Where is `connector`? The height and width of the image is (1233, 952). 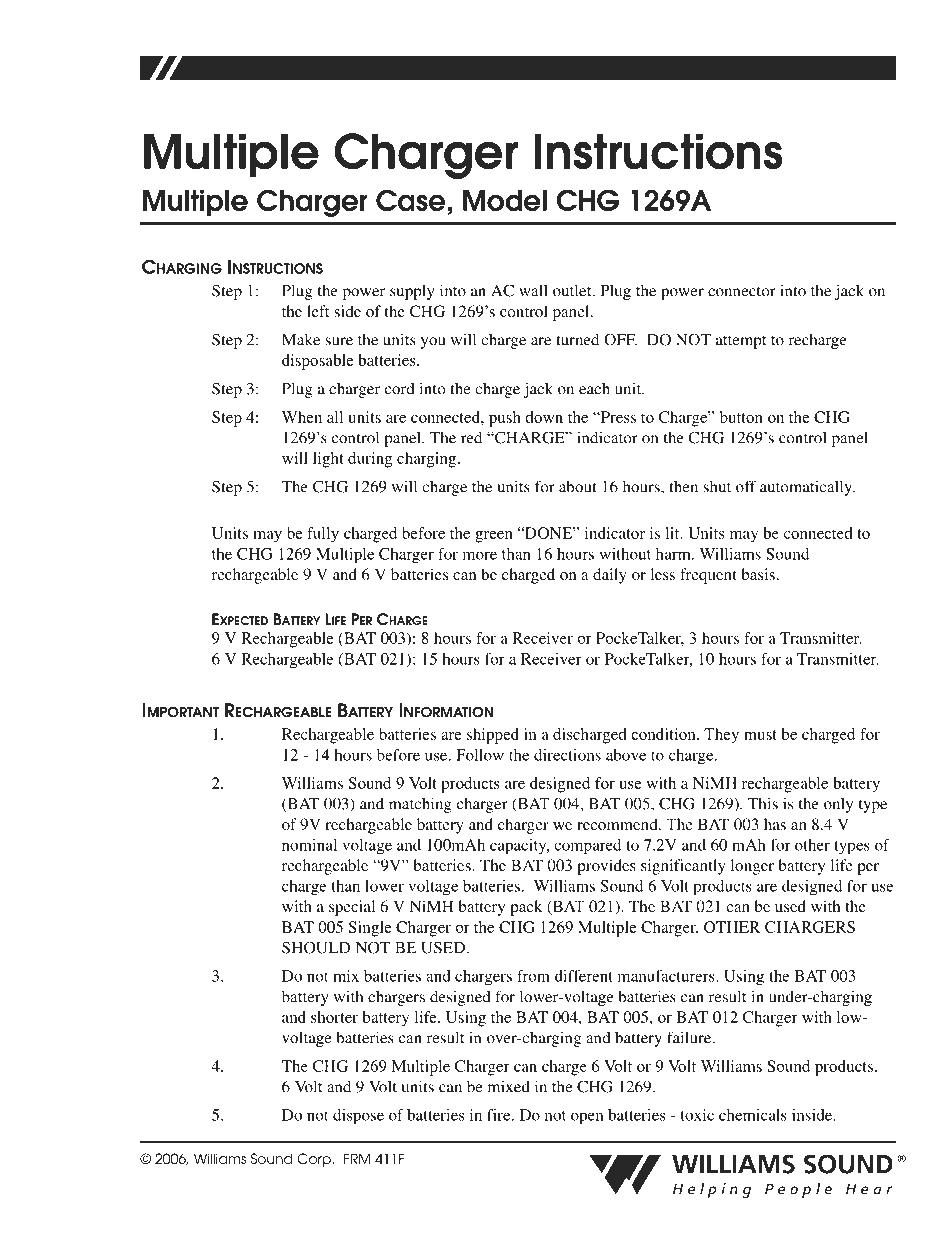
connector is located at coordinates (742, 291).
